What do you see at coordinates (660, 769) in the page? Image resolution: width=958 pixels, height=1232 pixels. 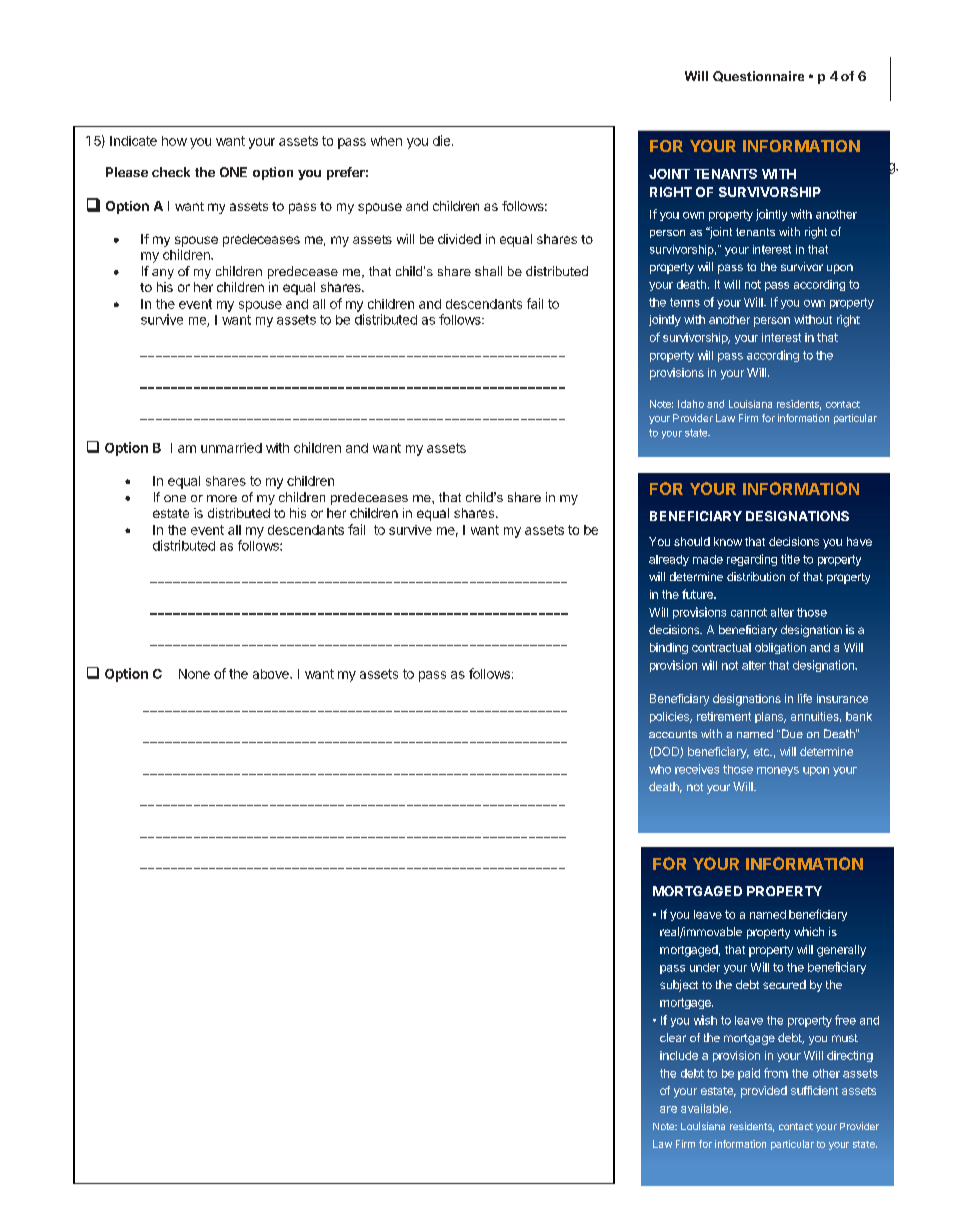 I see `who` at bounding box center [660, 769].
